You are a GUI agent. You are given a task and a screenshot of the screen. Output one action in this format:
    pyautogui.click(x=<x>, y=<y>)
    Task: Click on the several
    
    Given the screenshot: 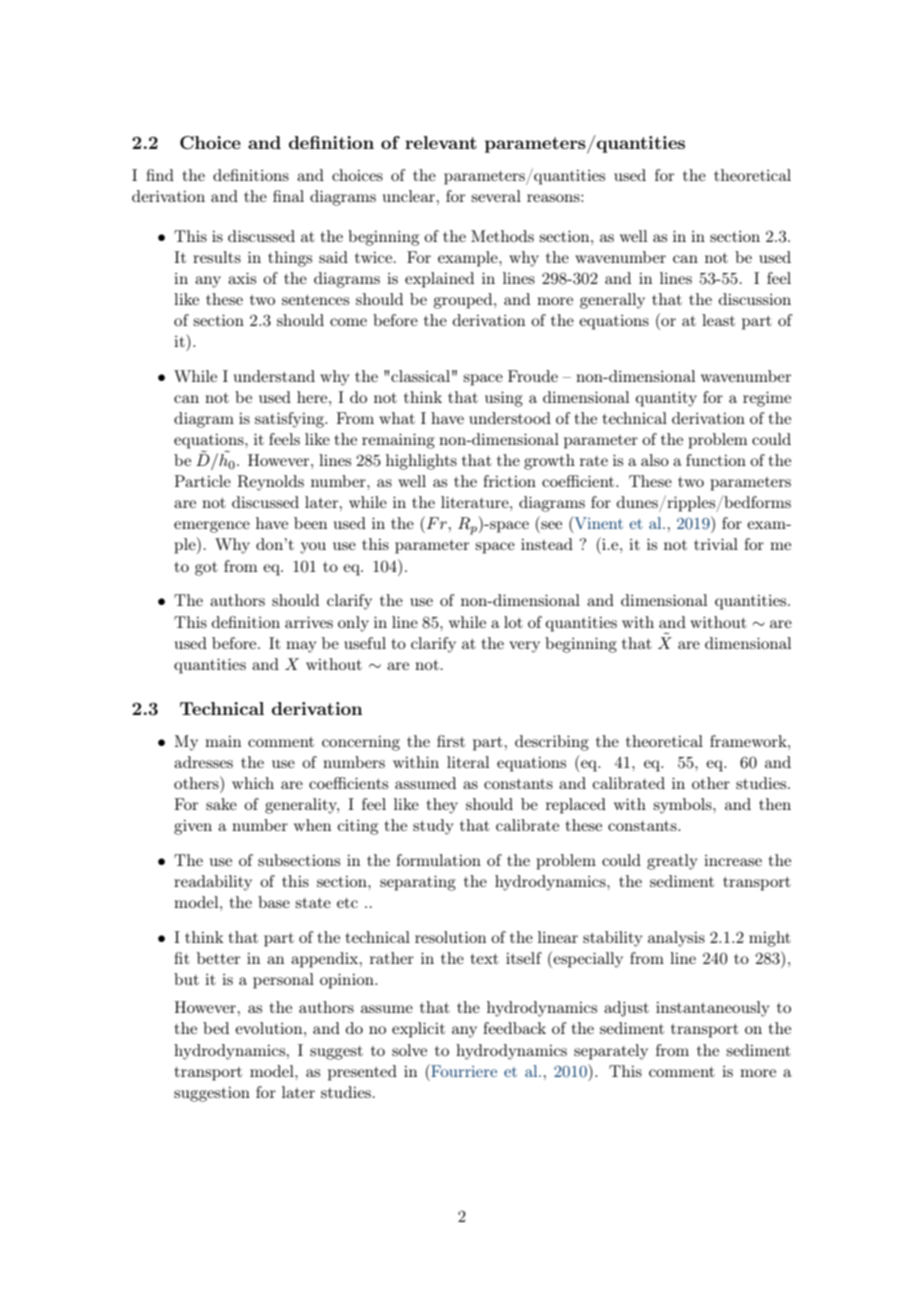 What is the action you would take?
    pyautogui.click(x=496, y=196)
